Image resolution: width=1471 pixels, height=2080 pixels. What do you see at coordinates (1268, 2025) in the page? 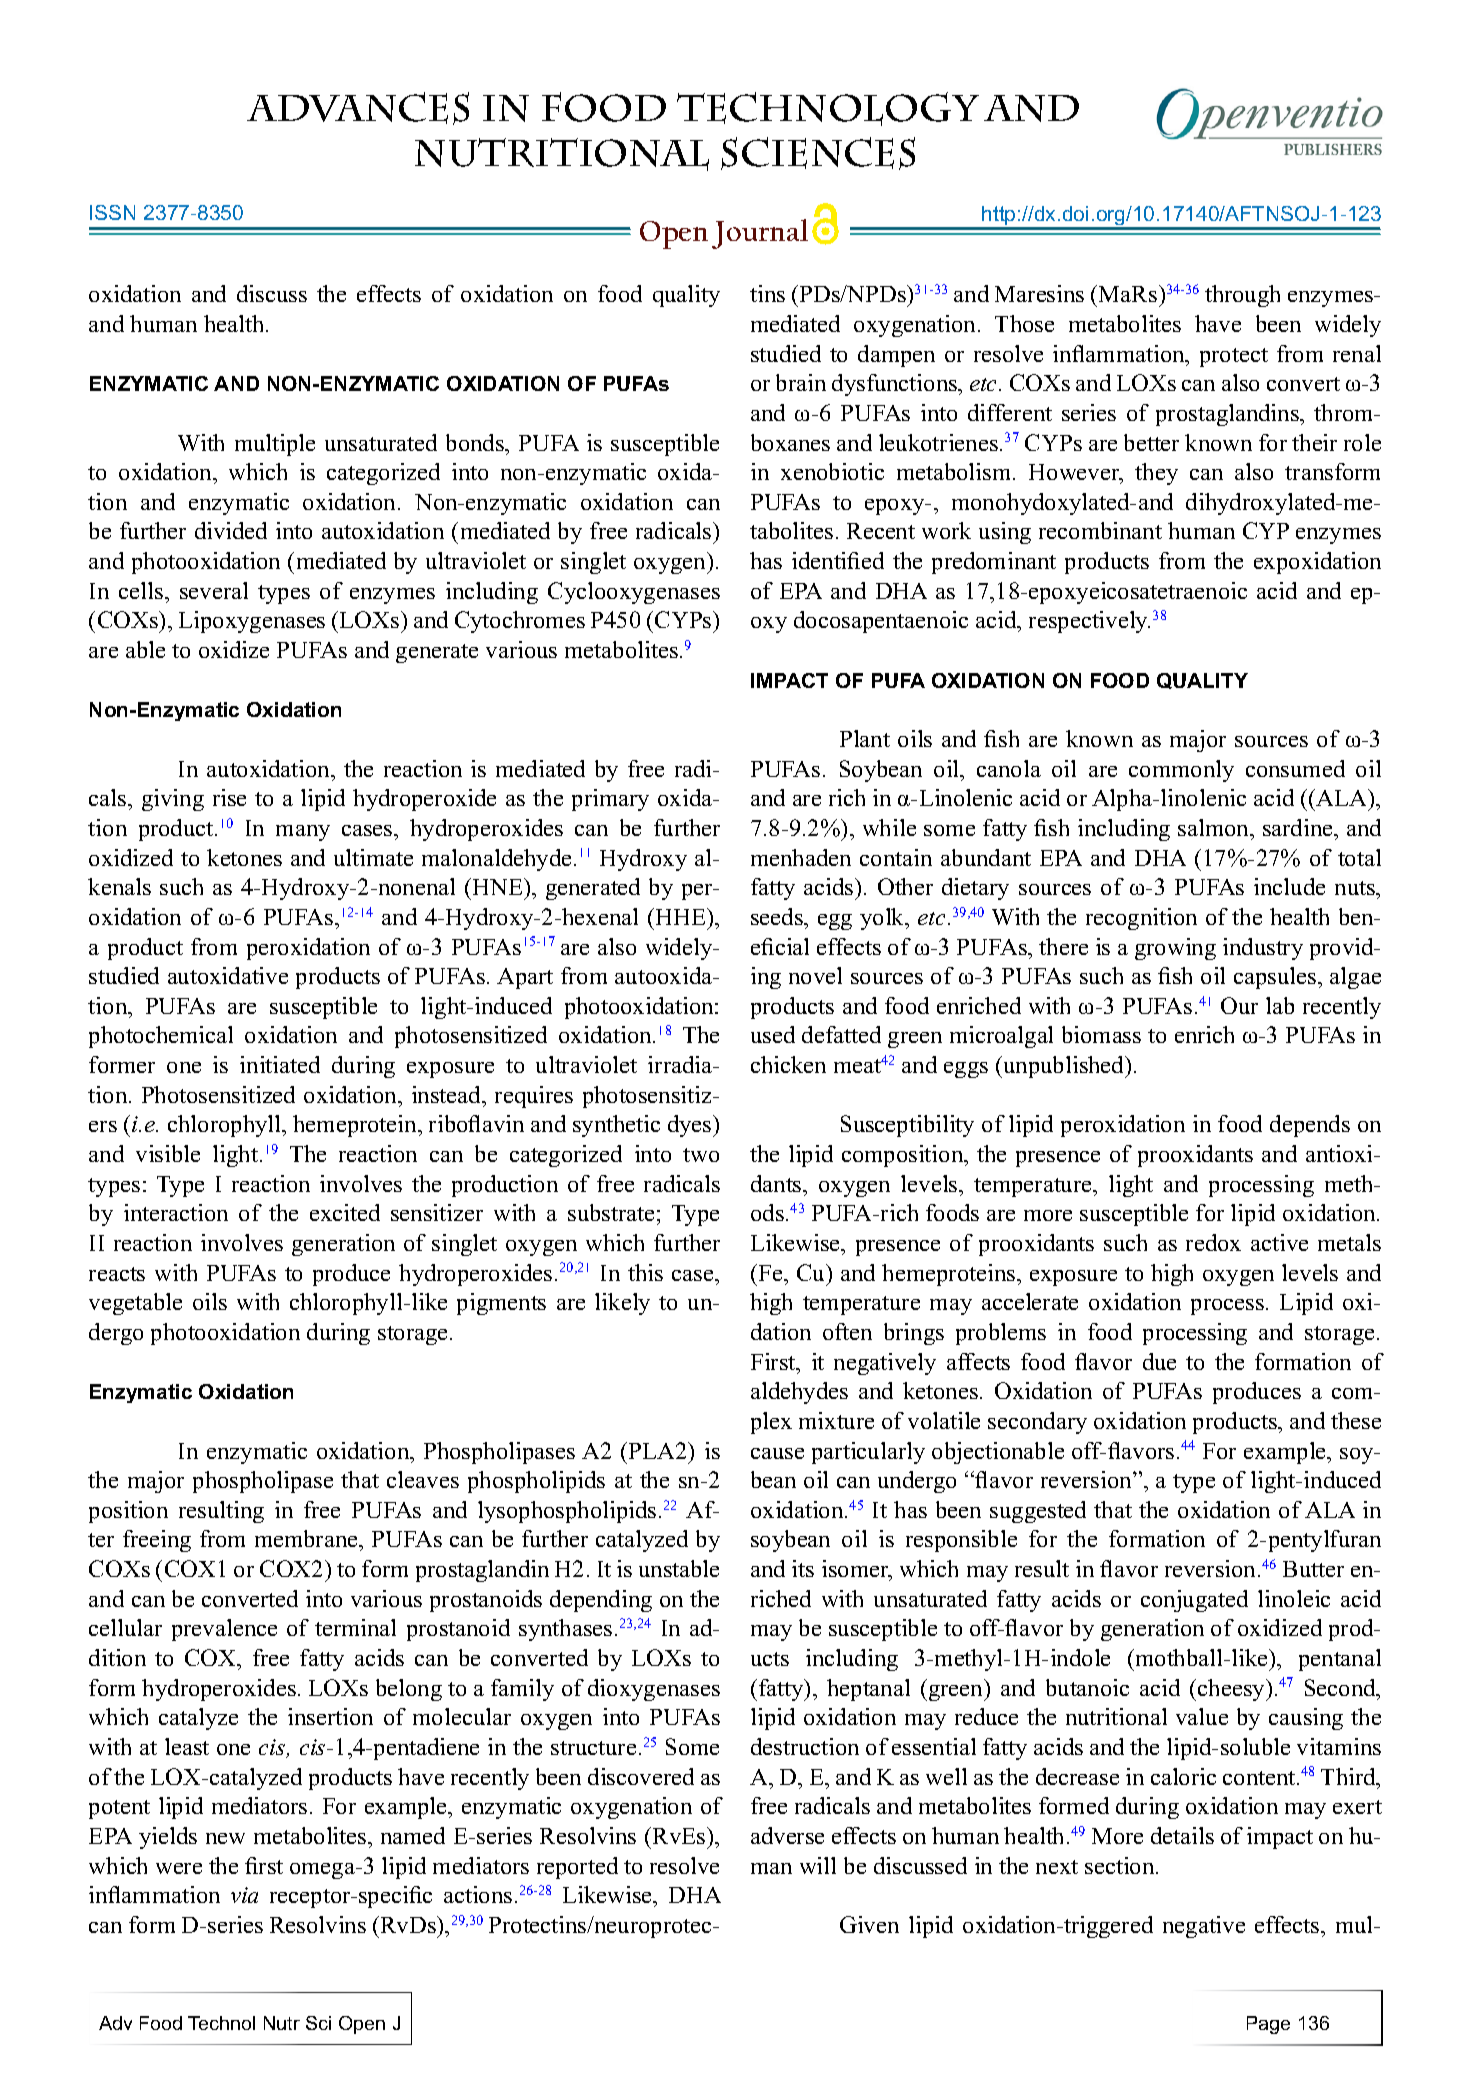
I see `Page` at bounding box center [1268, 2025].
